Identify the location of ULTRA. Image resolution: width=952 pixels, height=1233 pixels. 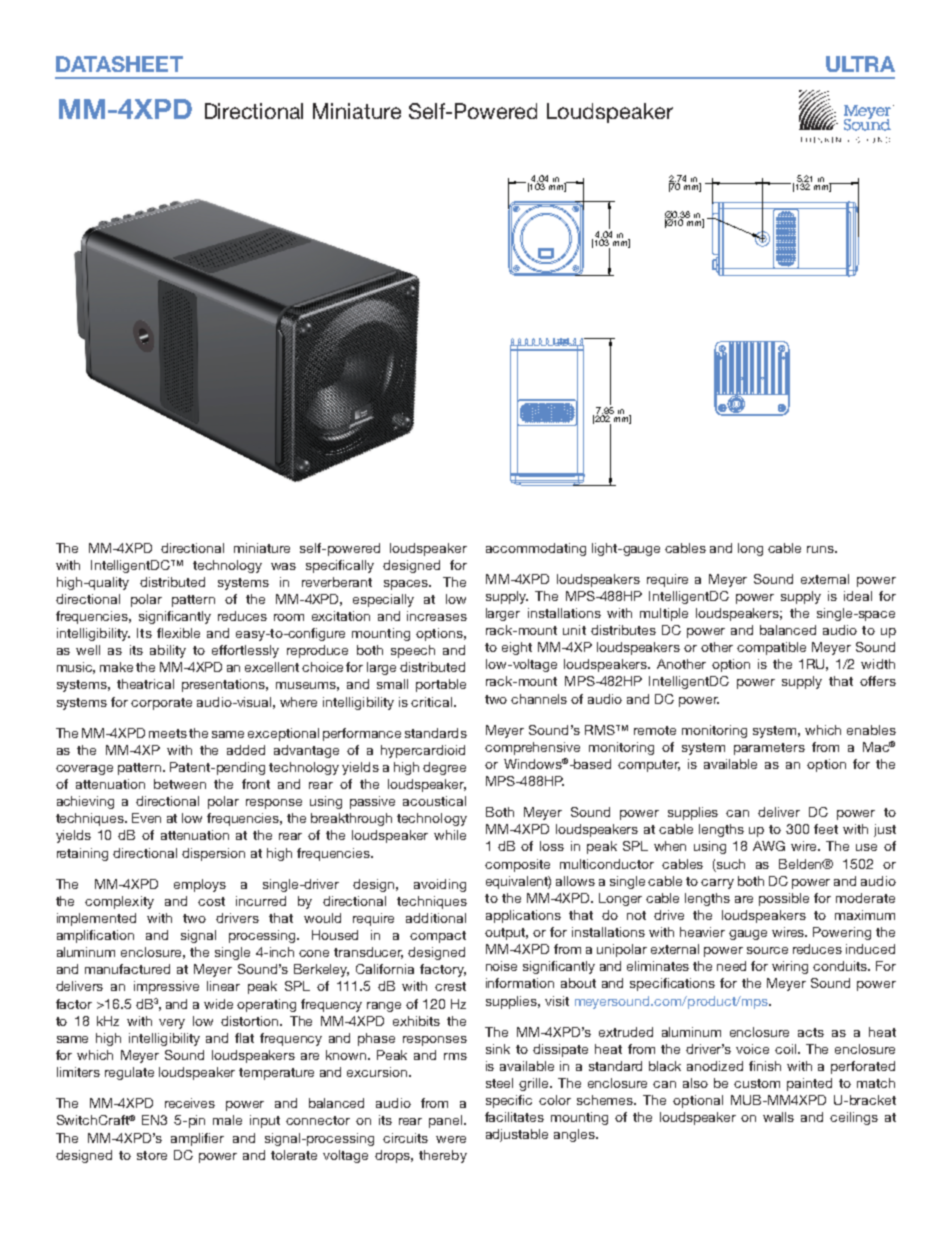
(860, 64).
